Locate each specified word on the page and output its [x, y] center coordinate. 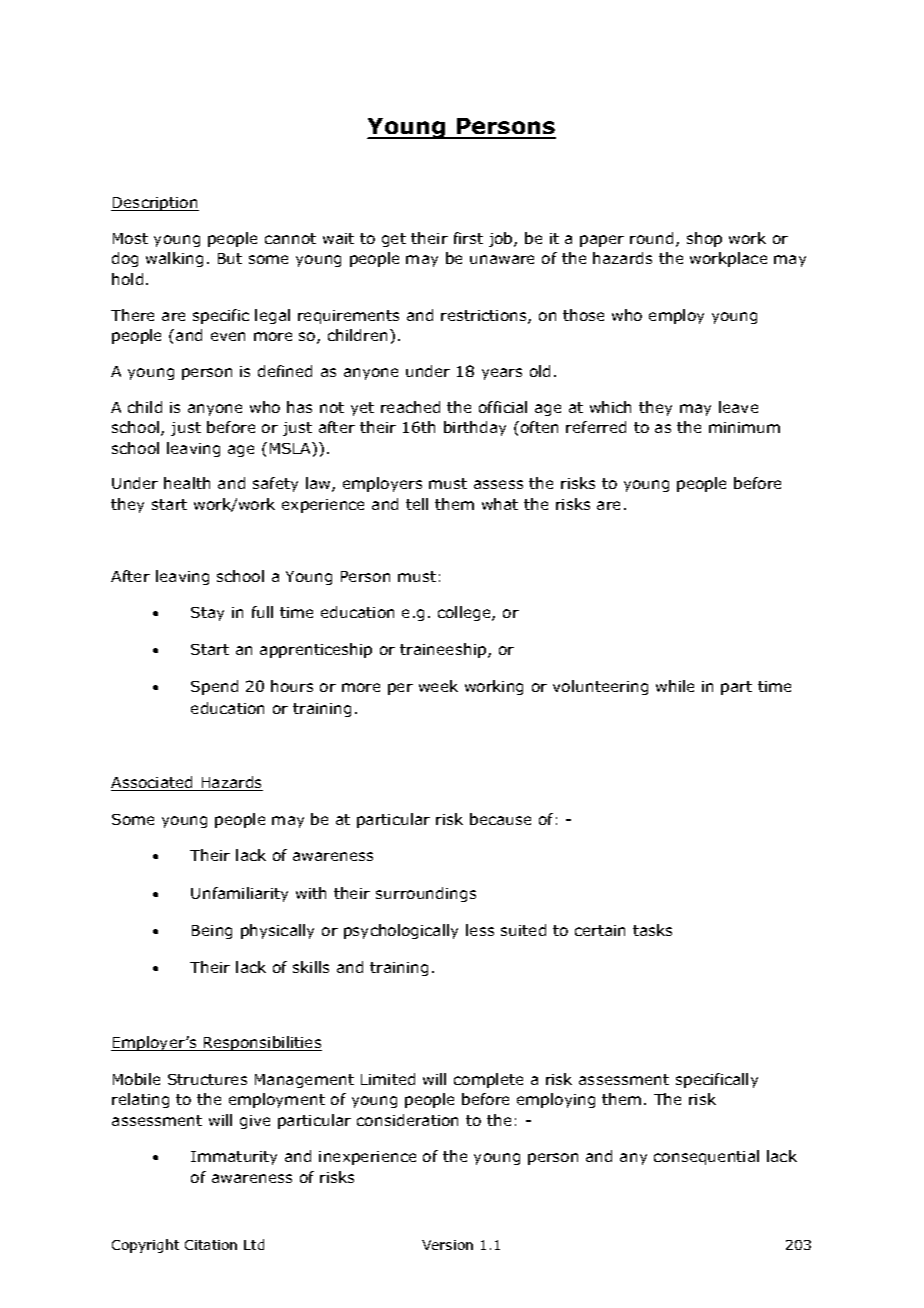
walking [174, 259]
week [438, 686]
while [675, 686]
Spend [214, 687]
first [468, 238]
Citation [211, 1245]
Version [447, 1245]
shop [704, 239]
